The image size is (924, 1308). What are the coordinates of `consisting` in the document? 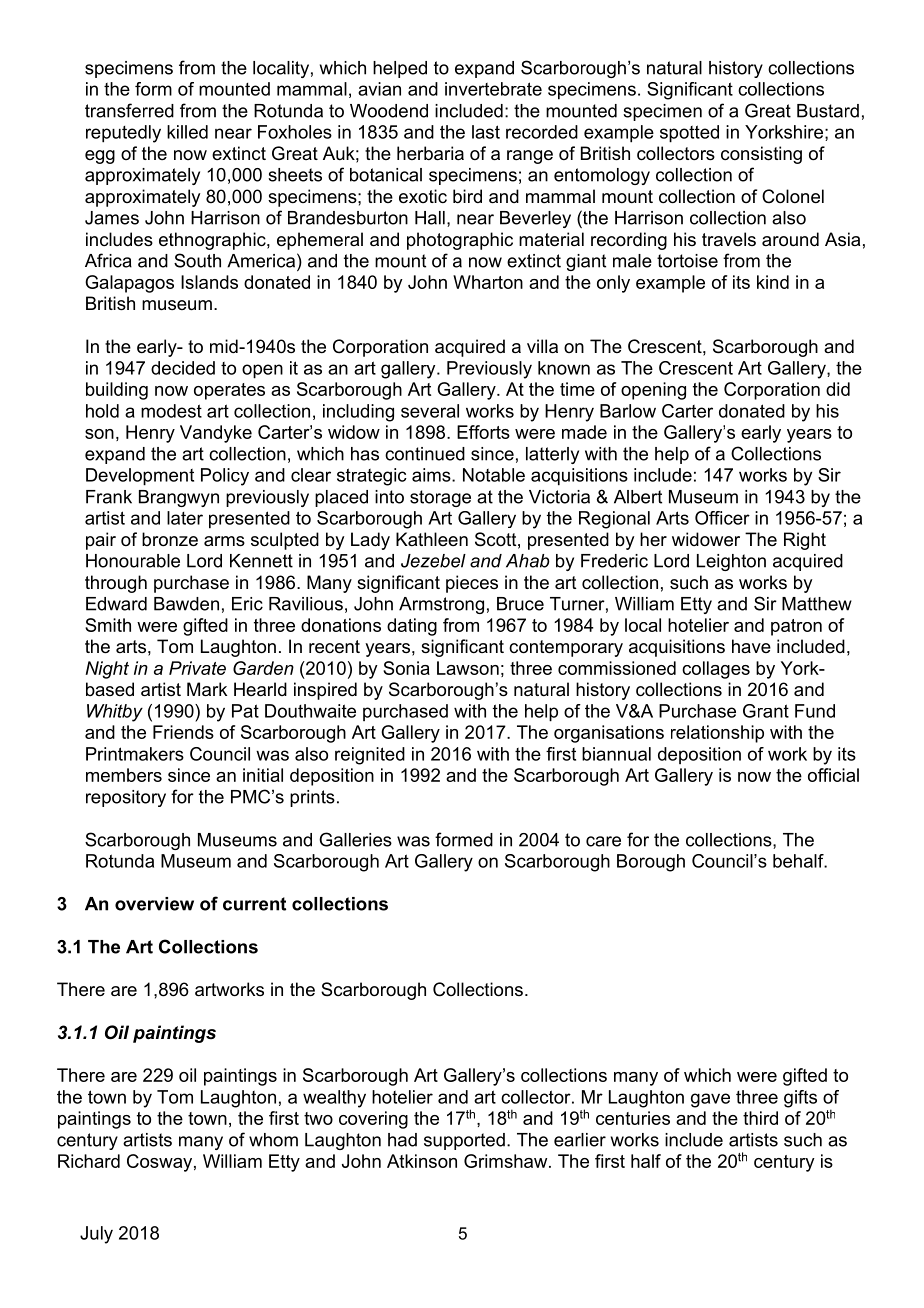 It's located at (761, 155).
